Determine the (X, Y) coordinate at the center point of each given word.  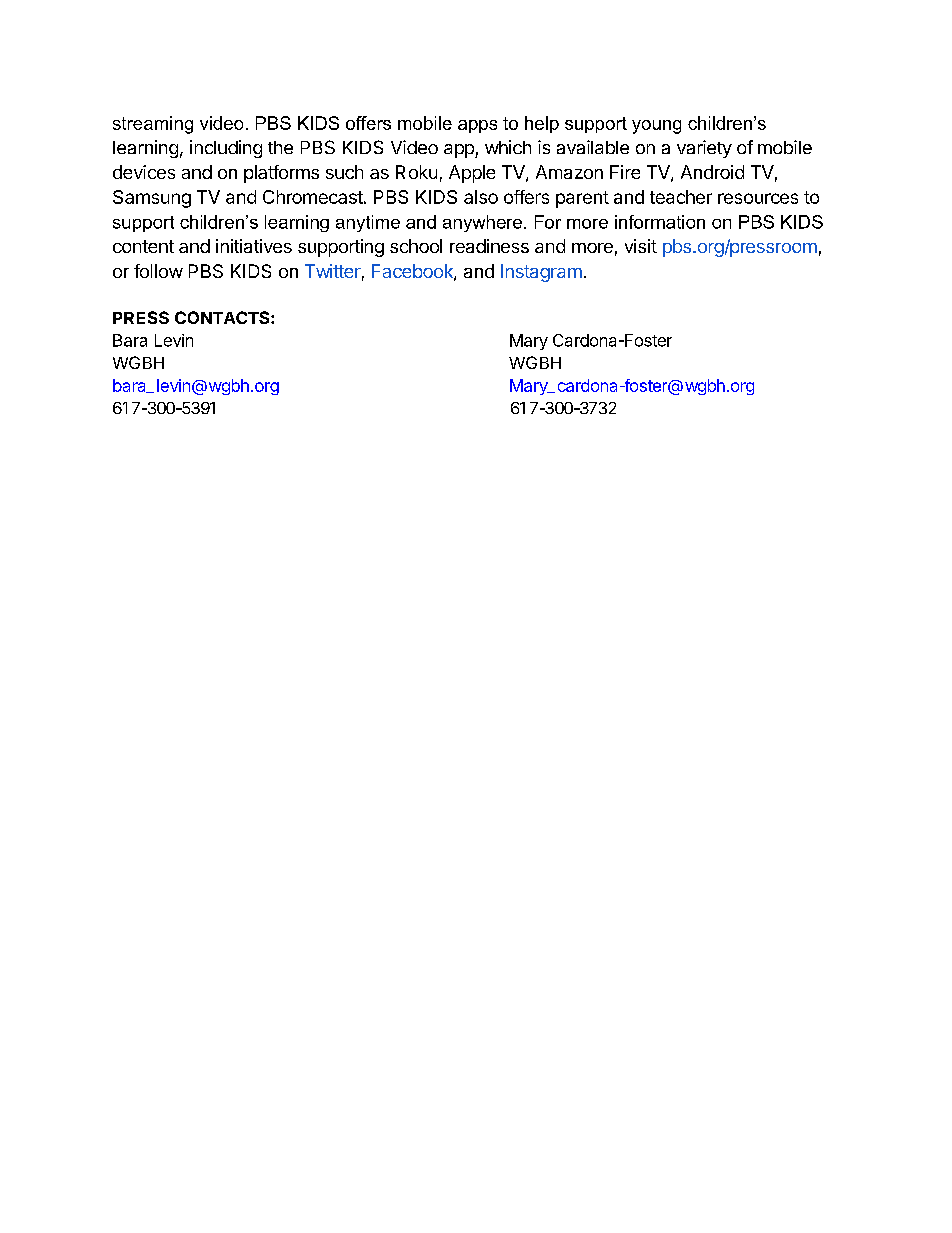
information (660, 222)
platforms (281, 174)
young (656, 127)
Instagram (541, 273)
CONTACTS (223, 317)
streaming (153, 125)
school (416, 246)
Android (712, 172)
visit (641, 246)
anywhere (482, 223)
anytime (368, 223)
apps (477, 126)
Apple (472, 174)
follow (158, 271)
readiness (489, 246)
